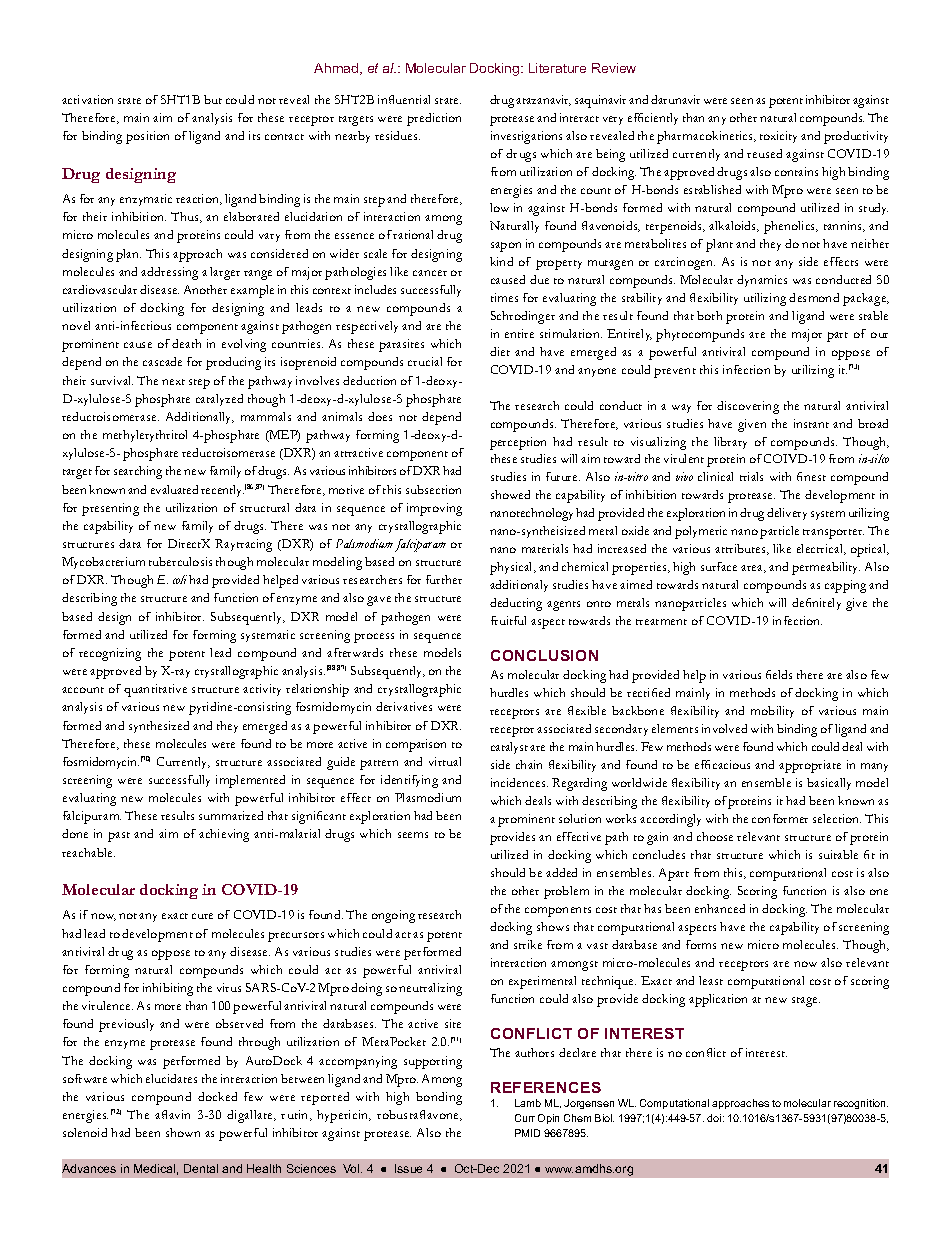 The width and height of the screenshot is (952, 1233). I want to click on added, so click(561, 872).
